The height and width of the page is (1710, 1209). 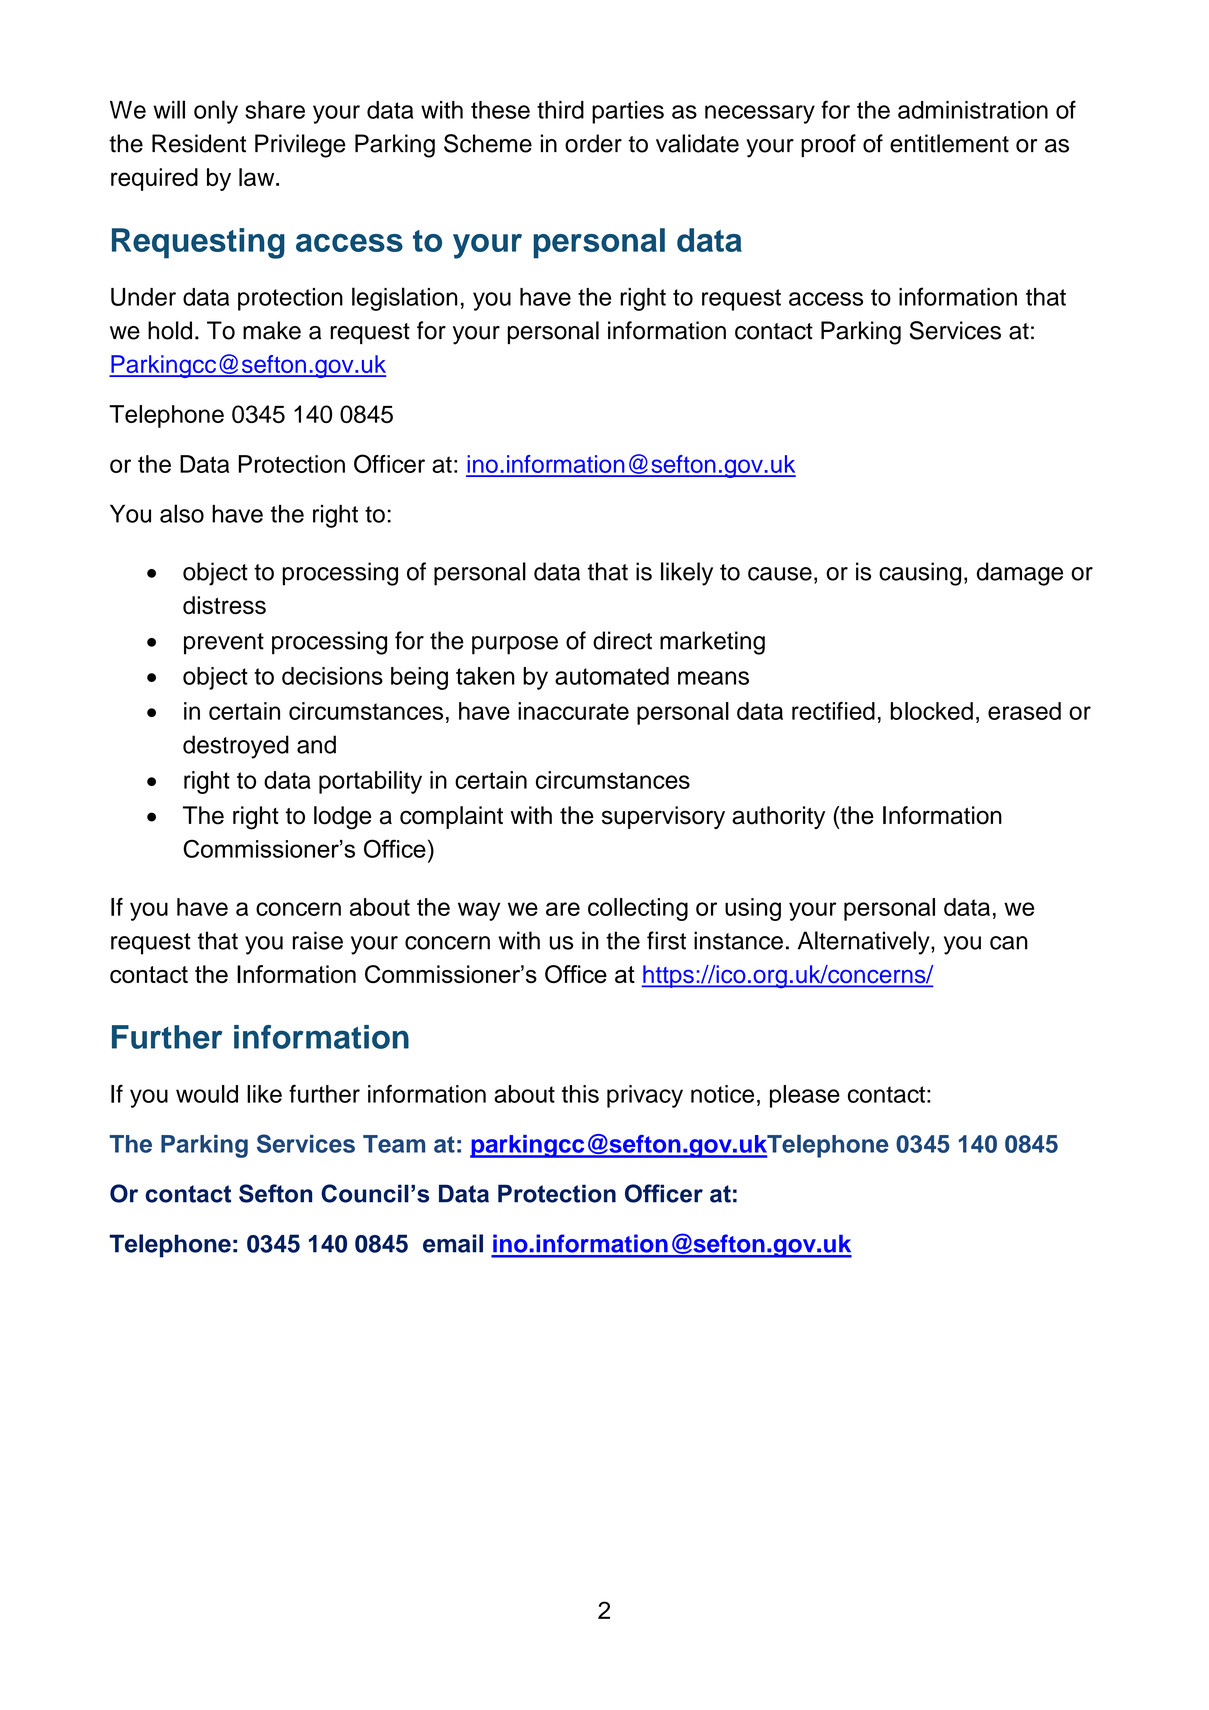 I want to click on email, so click(x=453, y=1243).
